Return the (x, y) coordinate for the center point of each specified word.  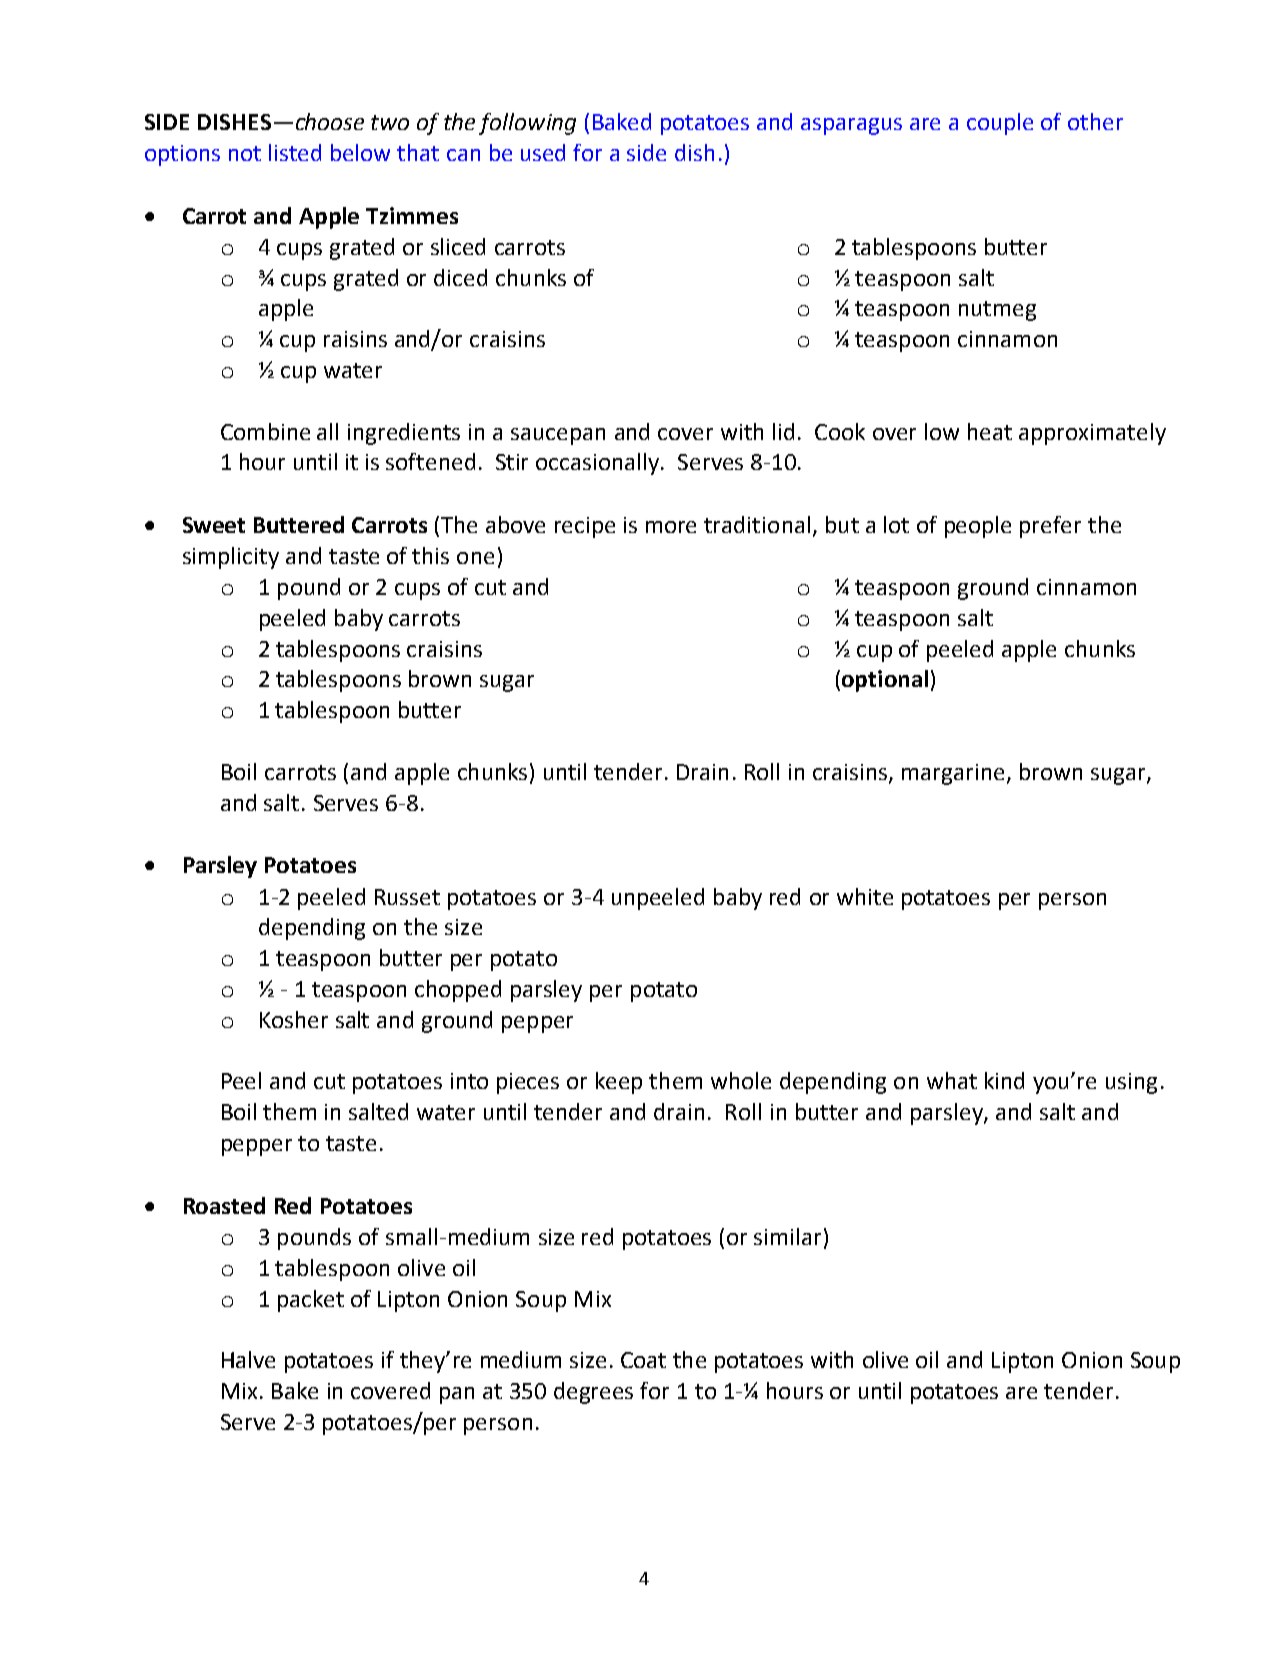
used (543, 152)
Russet (407, 897)
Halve (248, 1359)
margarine (953, 774)
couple (1000, 124)
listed (295, 152)
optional (885, 681)
